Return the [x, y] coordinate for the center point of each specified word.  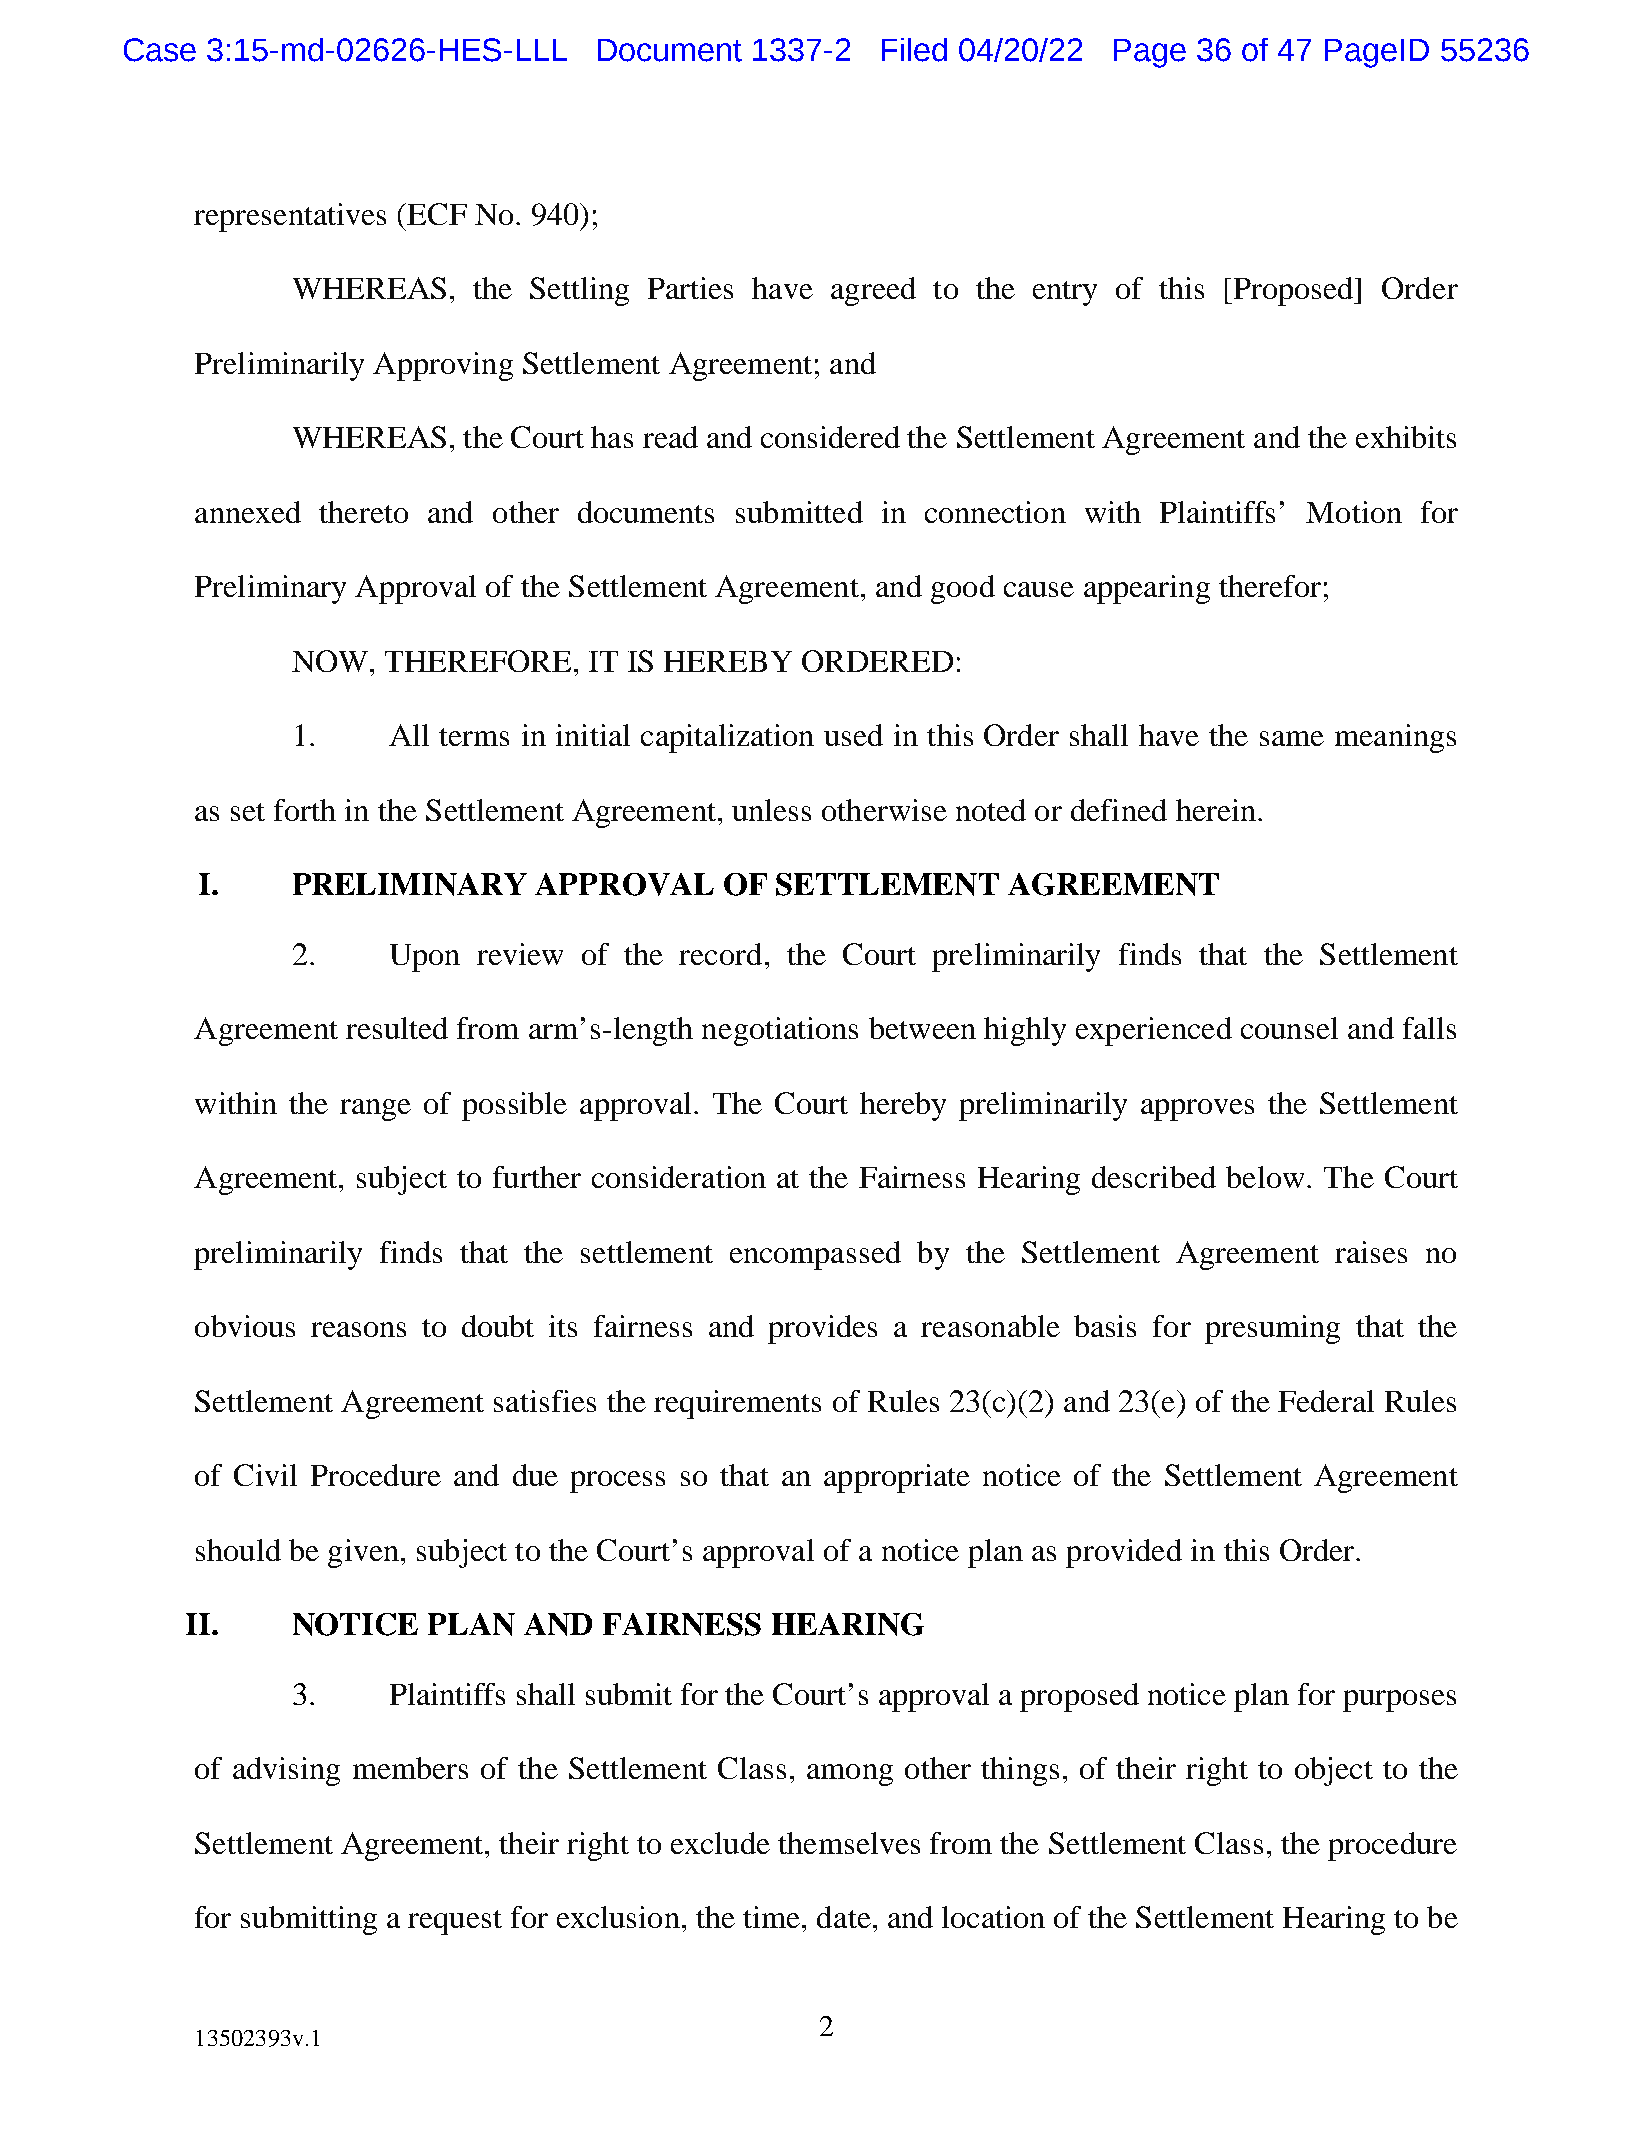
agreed [873, 291]
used [853, 735]
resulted [397, 1028]
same [1292, 738]
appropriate [897, 1478]
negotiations [780, 1031]
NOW [331, 661]
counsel [1289, 1028]
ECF [436, 214]
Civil [265, 1475]
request [455, 1922]
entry [1065, 293]
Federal [1326, 1401]
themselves [849, 1843]
